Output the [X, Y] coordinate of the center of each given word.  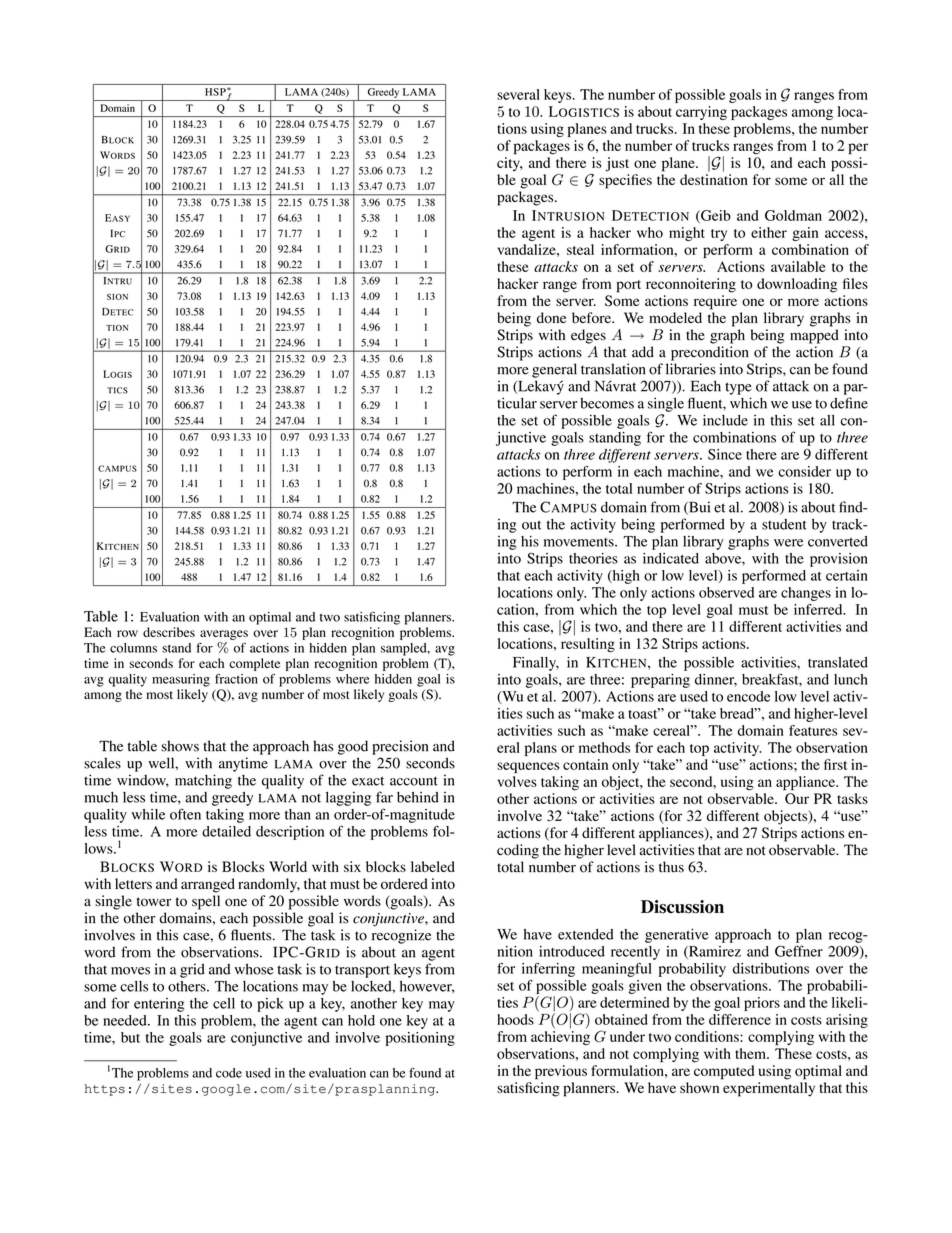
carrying [701, 113]
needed [126, 1020]
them [751, 1053]
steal [580, 249]
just [617, 164]
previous [561, 1072]
